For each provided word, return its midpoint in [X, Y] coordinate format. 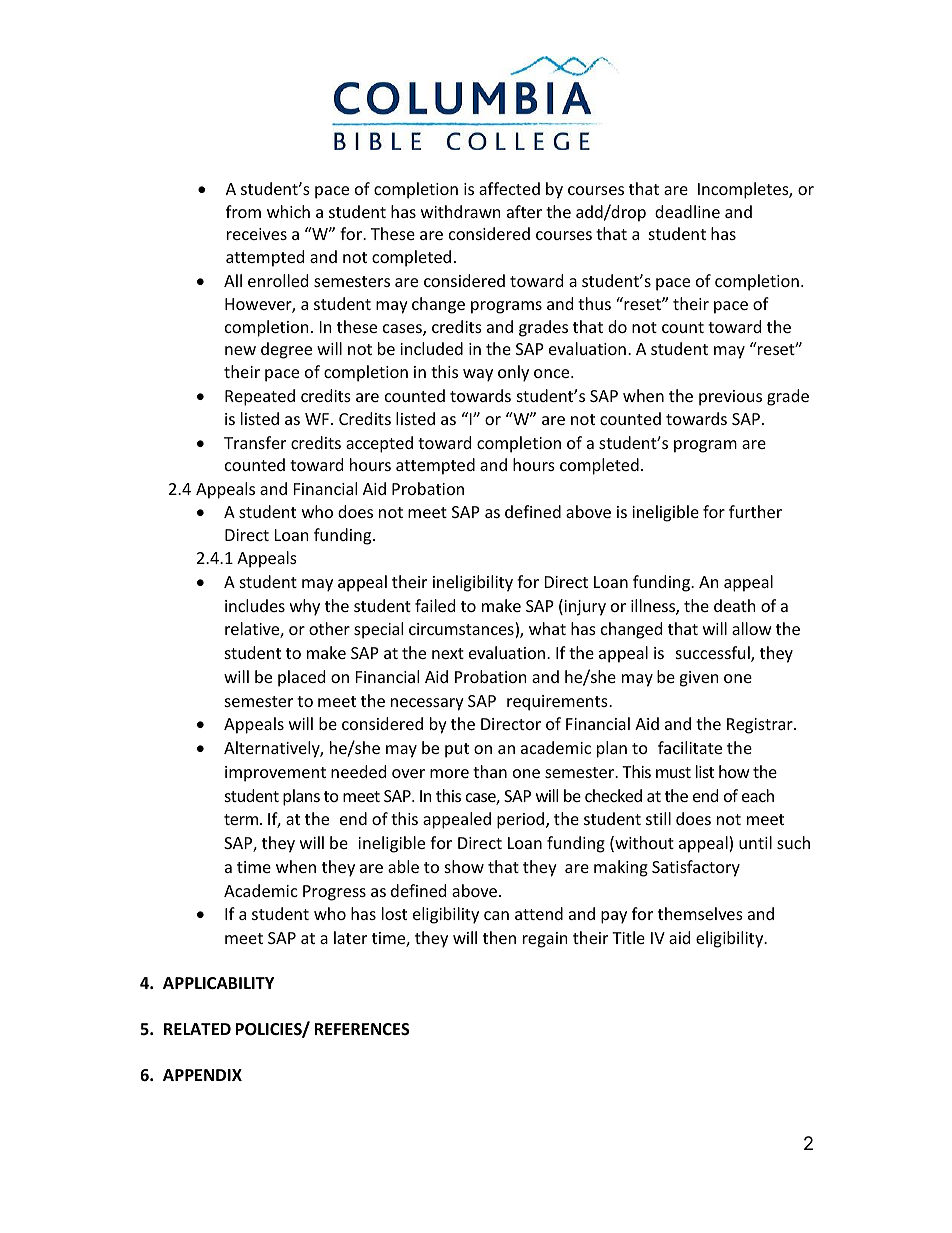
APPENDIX [202, 1075]
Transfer [255, 442]
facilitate [690, 747]
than [490, 771]
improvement [275, 774]
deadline [687, 211]
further [755, 511]
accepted [379, 444]
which [288, 211]
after [524, 211]
